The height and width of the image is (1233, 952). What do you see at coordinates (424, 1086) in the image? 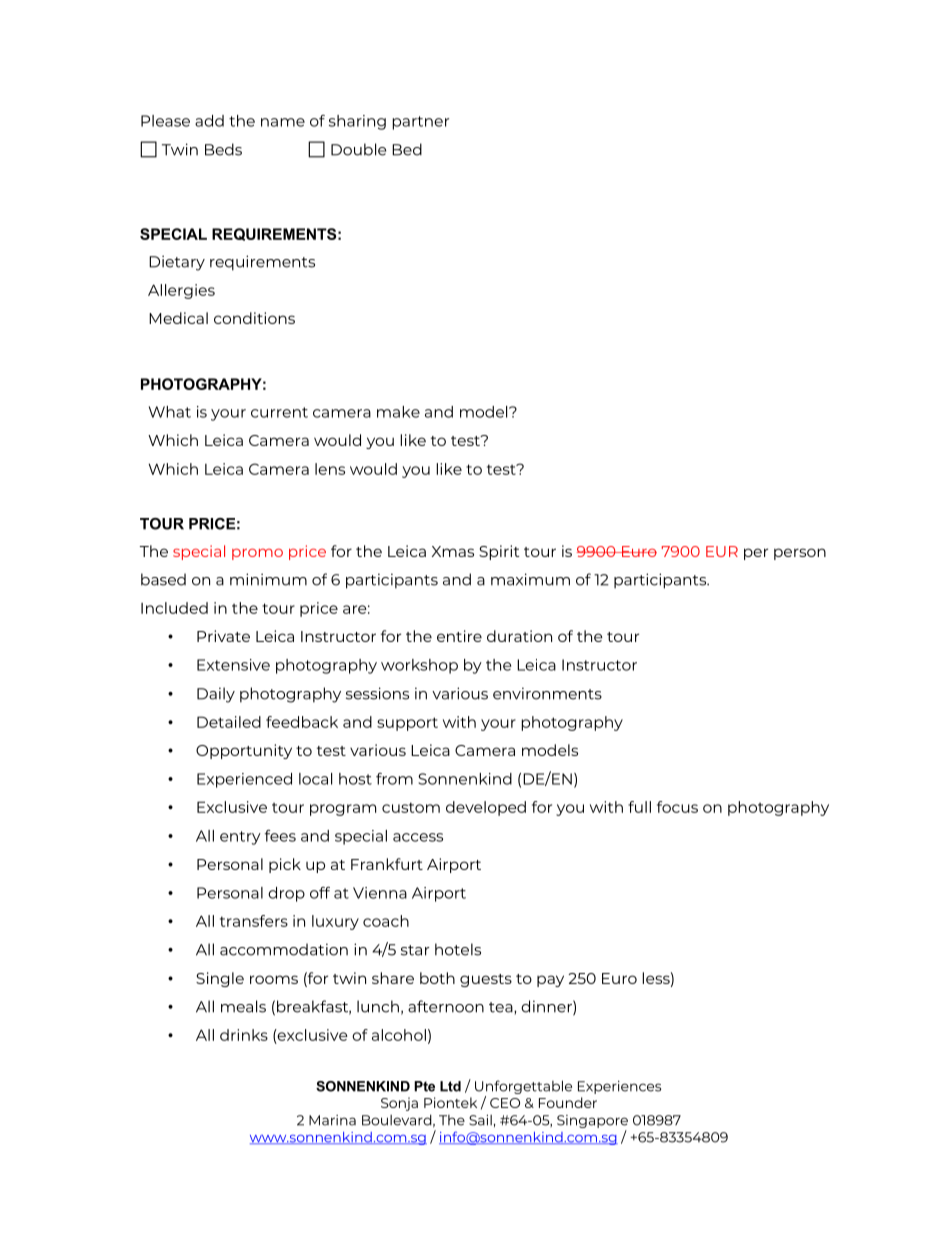
I see `Pte` at bounding box center [424, 1086].
